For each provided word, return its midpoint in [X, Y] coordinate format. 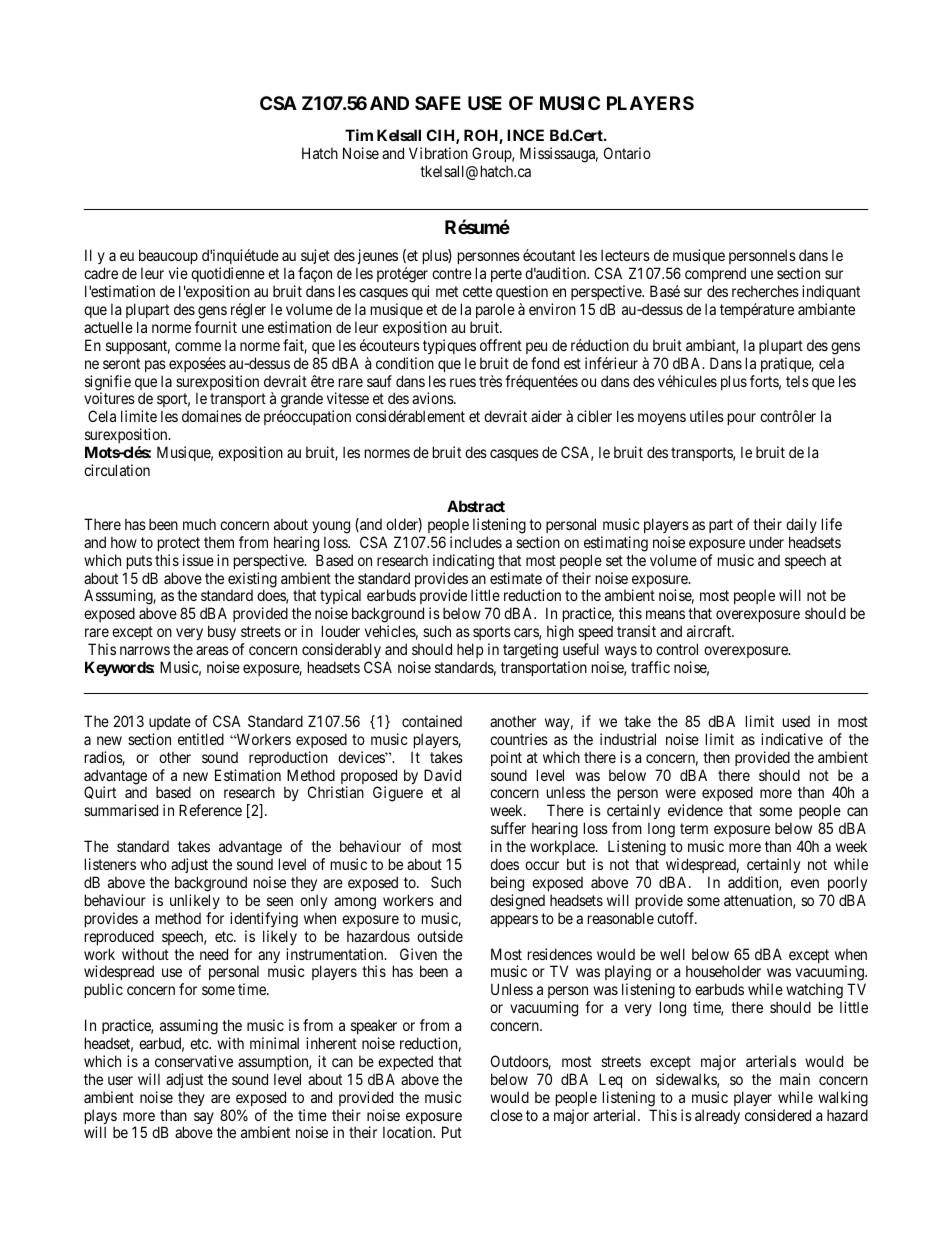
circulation [117, 470]
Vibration [438, 153]
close [506, 1115]
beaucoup [168, 258]
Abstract [476, 506]
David [442, 775]
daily [801, 525]
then [716, 757]
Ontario [627, 153]
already [717, 1116]
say [204, 1118]
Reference [210, 810]
